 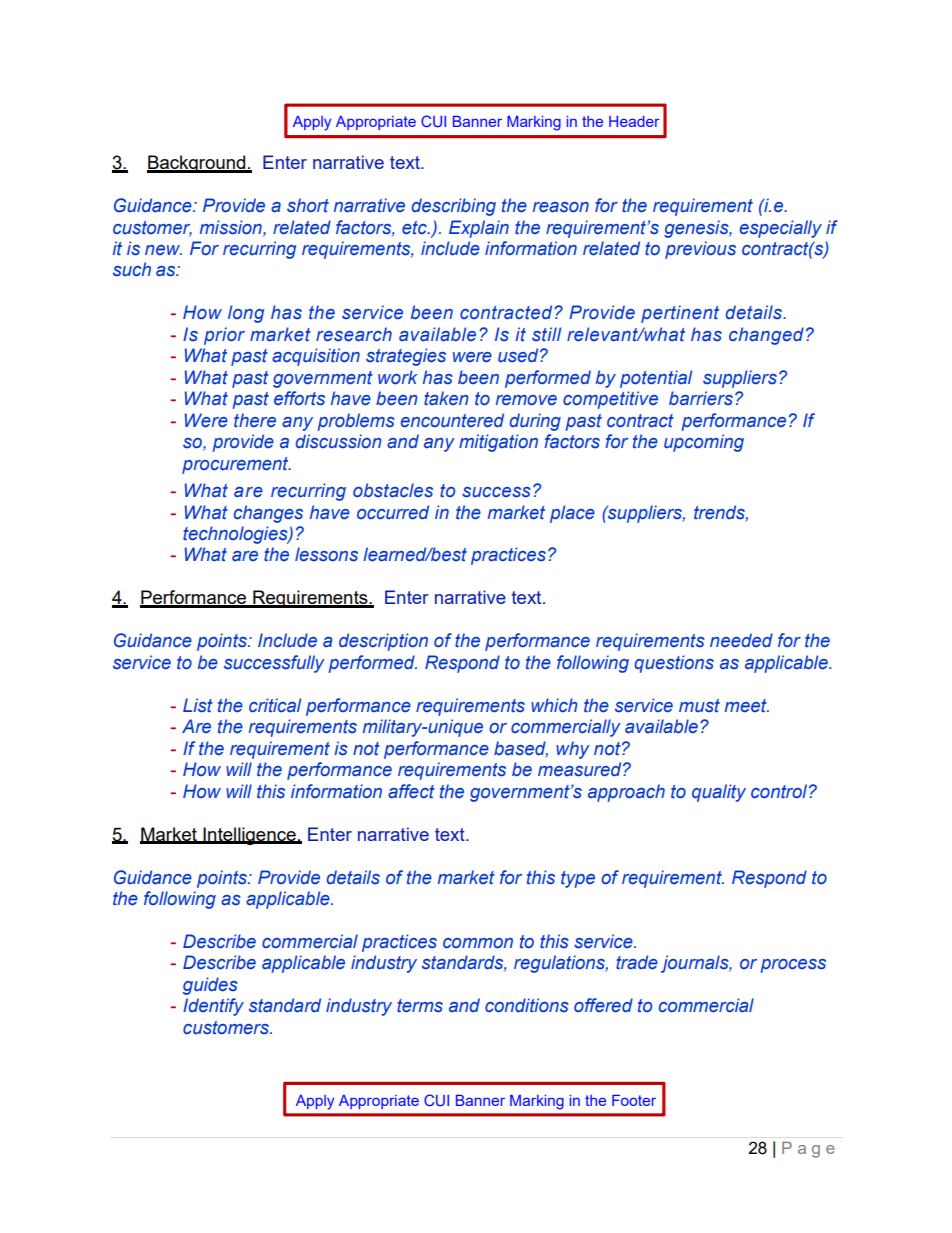 I want to click on technologies, so click(x=236, y=535).
